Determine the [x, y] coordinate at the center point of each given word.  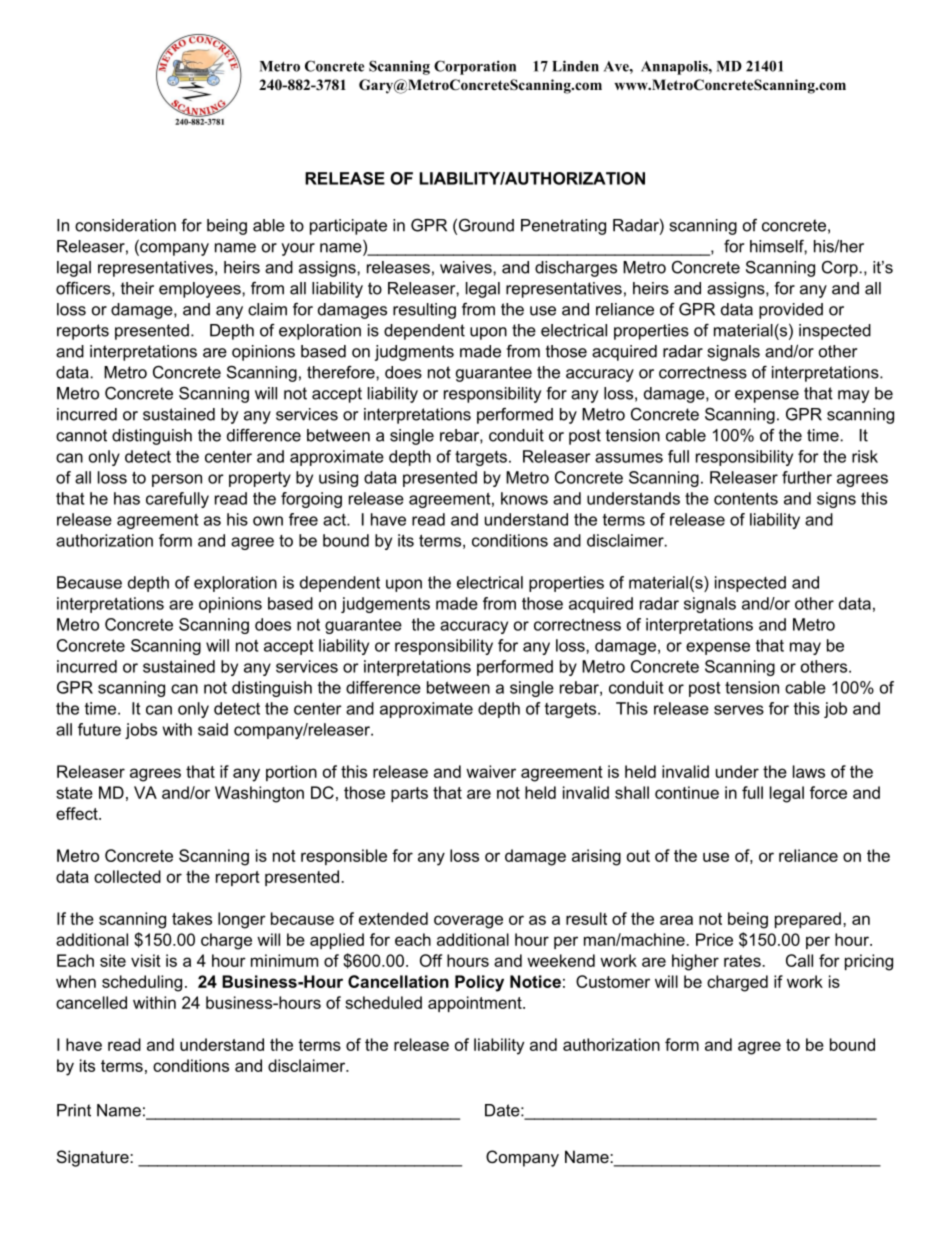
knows [524, 498]
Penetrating [563, 227]
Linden [575, 66]
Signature [94, 1158]
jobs [141, 731]
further [807, 477]
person [177, 480]
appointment [476, 1004]
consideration [125, 225]
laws [809, 771]
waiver [491, 771]
